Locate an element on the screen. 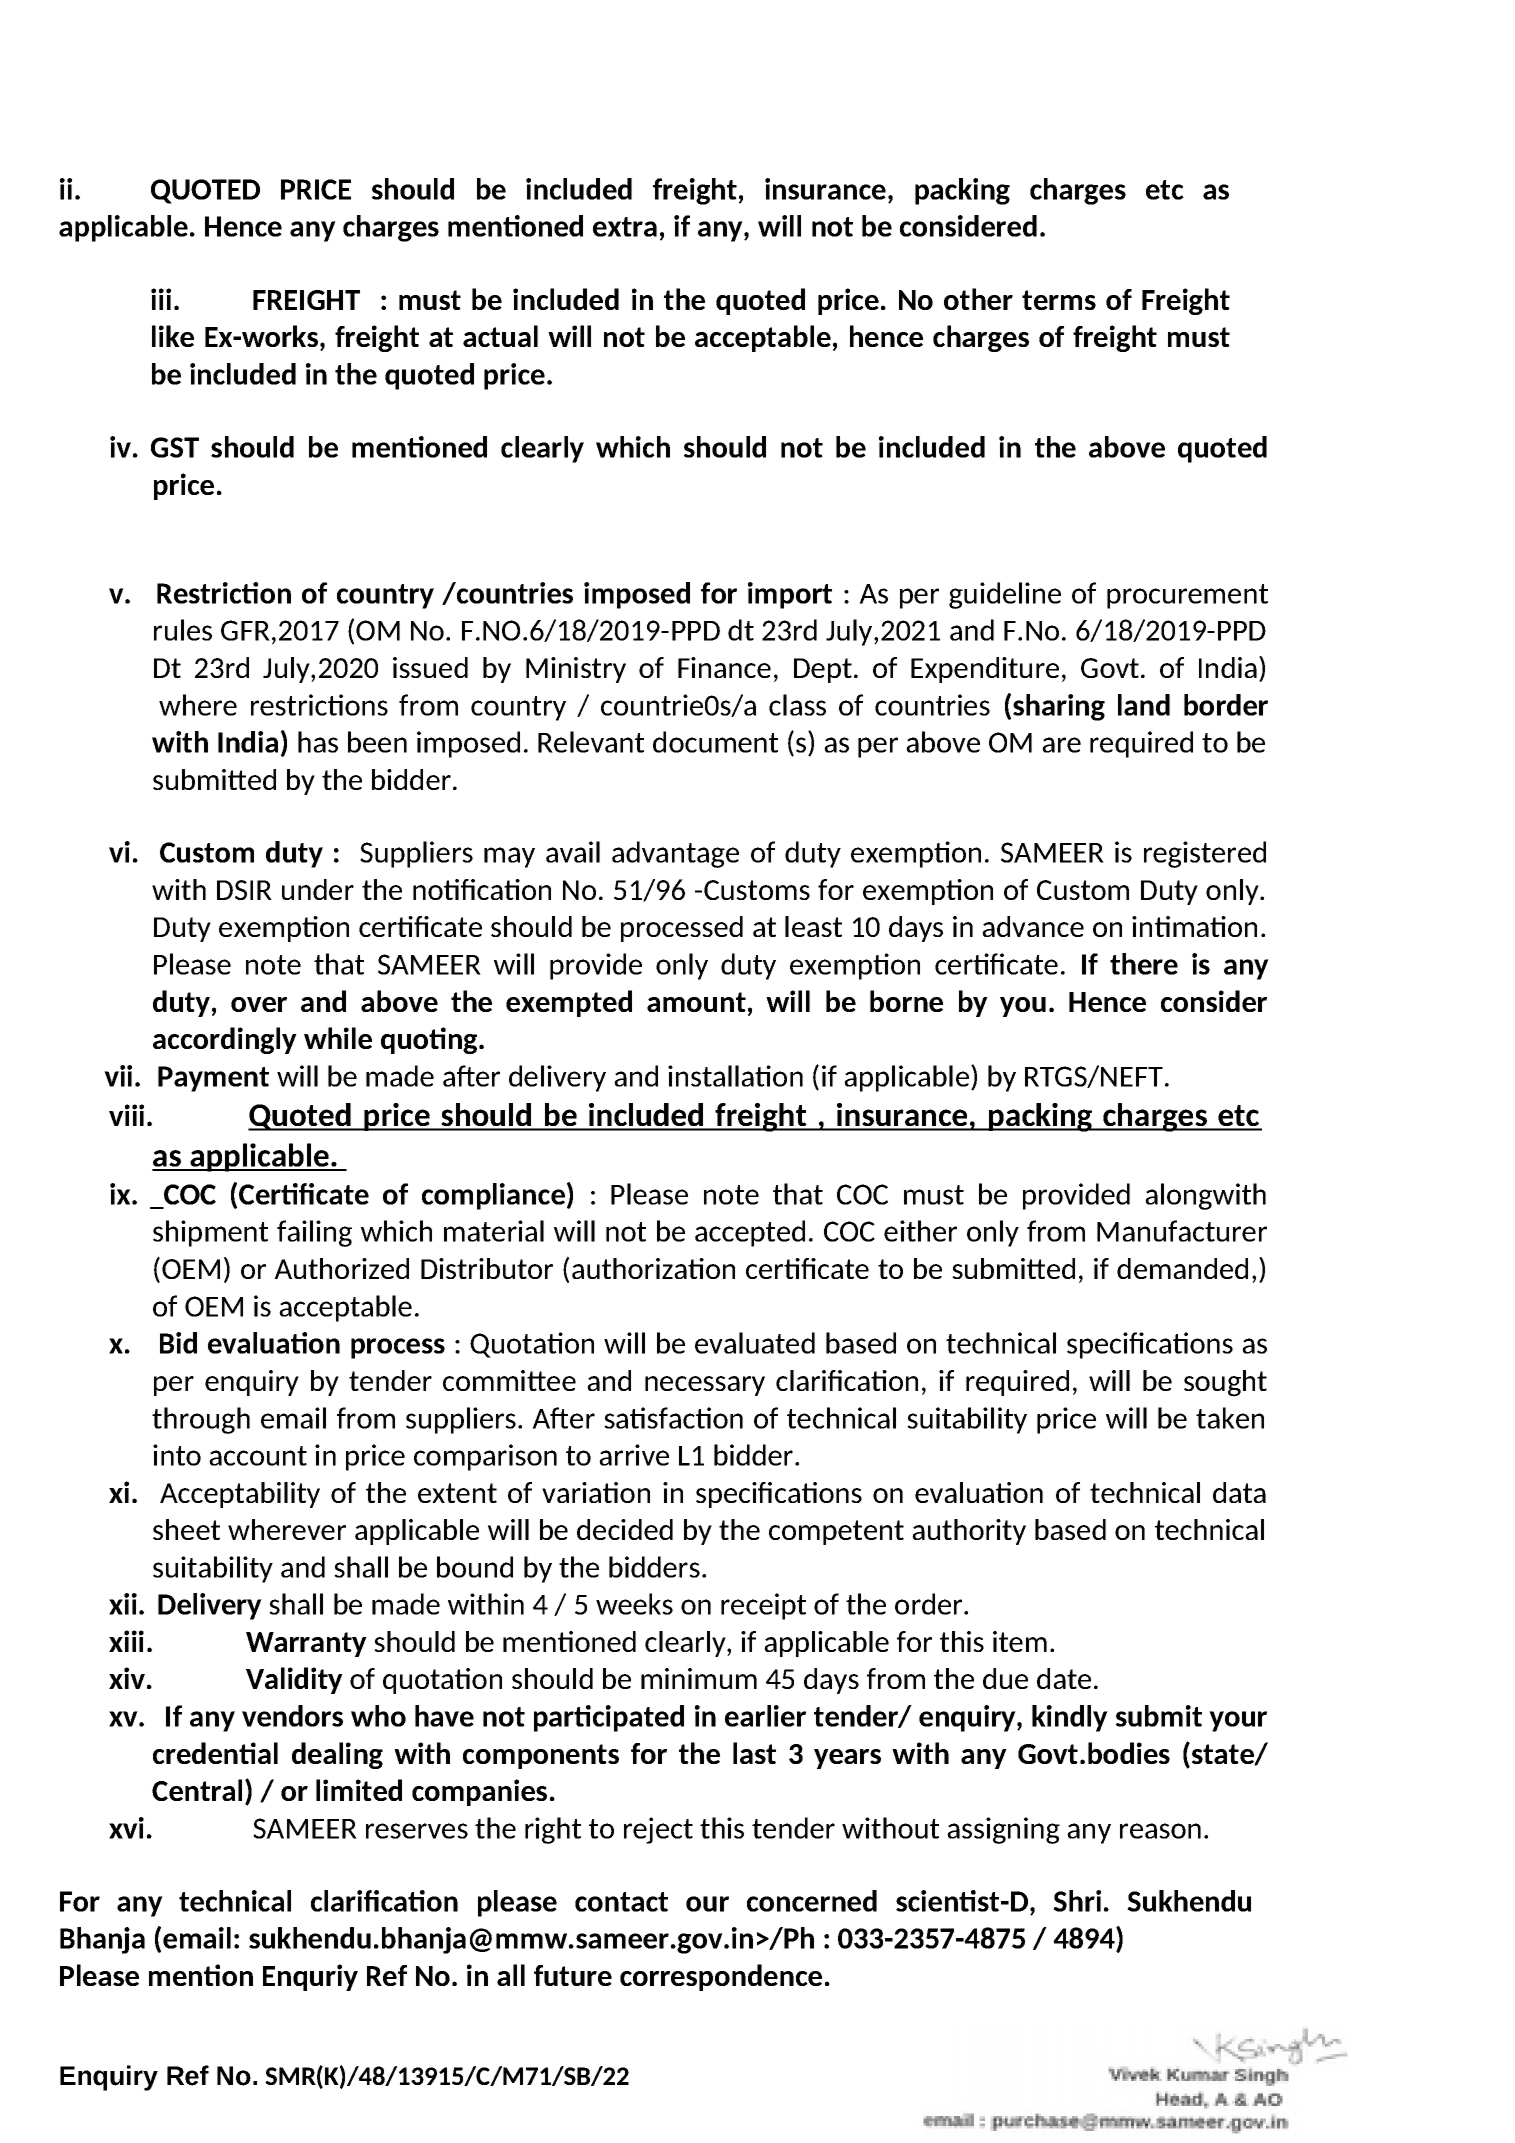  xvi is located at coordinates (126, 1828).
